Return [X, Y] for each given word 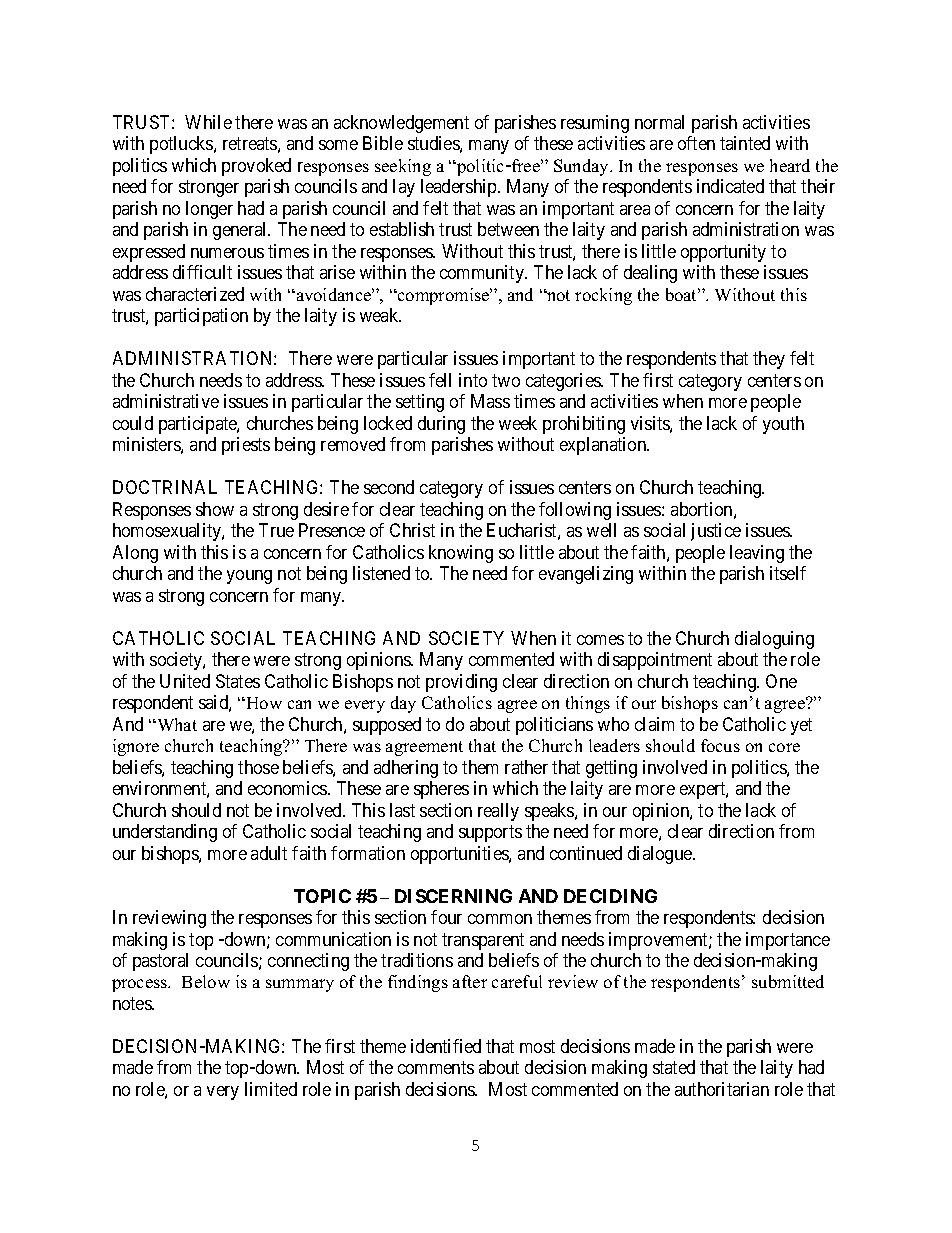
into [473, 380]
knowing [461, 554]
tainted [745, 143]
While [208, 122]
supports [490, 833]
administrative [166, 401]
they [769, 360]
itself [788, 573]
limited [271, 1089]
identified [446, 1046]
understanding [165, 833]
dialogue [661, 855]
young [249, 577]
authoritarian [722, 1089]
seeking [403, 167]
